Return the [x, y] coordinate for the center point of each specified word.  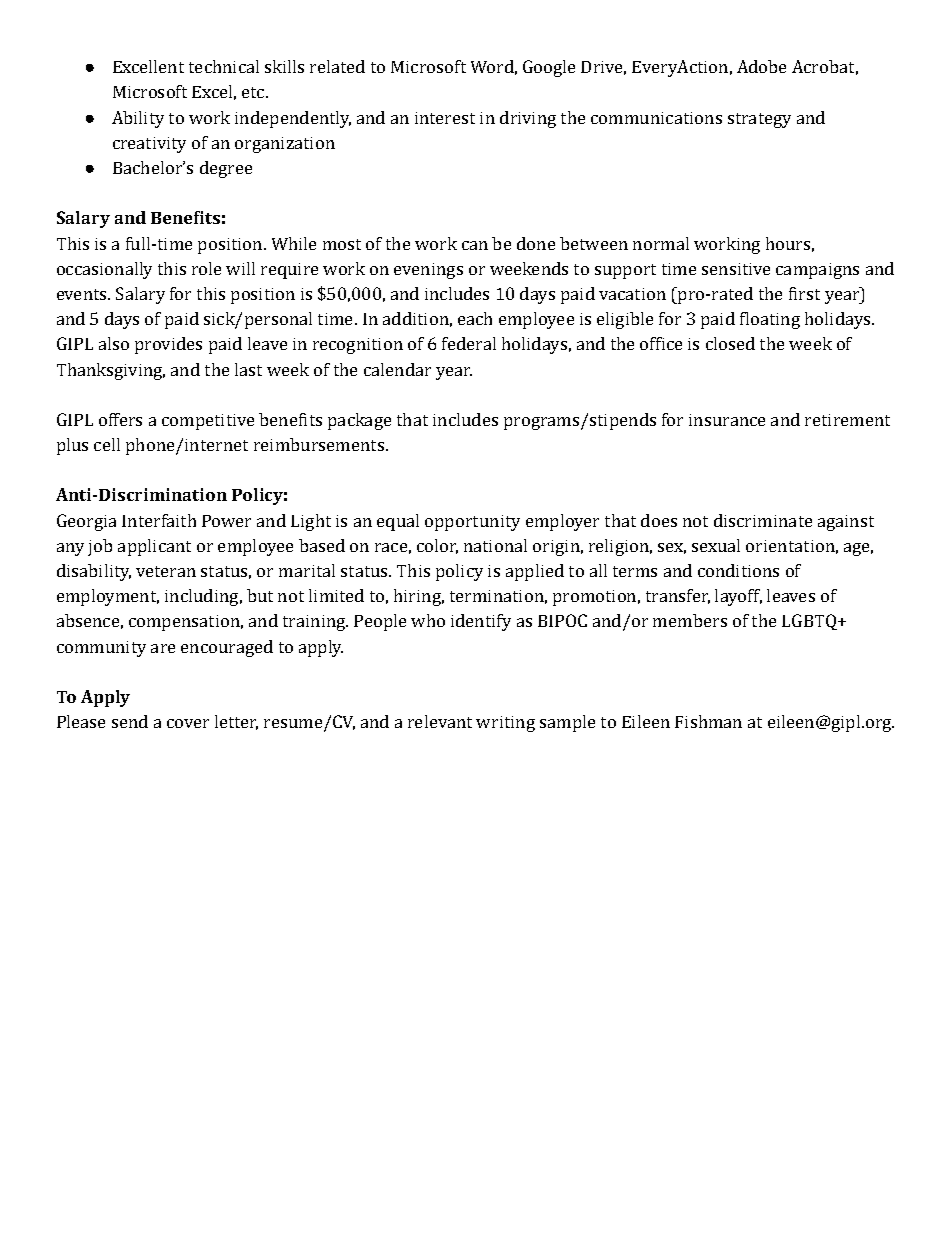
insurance [727, 420]
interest [445, 118]
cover [188, 723]
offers [120, 419]
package [359, 421]
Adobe [761, 66]
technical [224, 66]
